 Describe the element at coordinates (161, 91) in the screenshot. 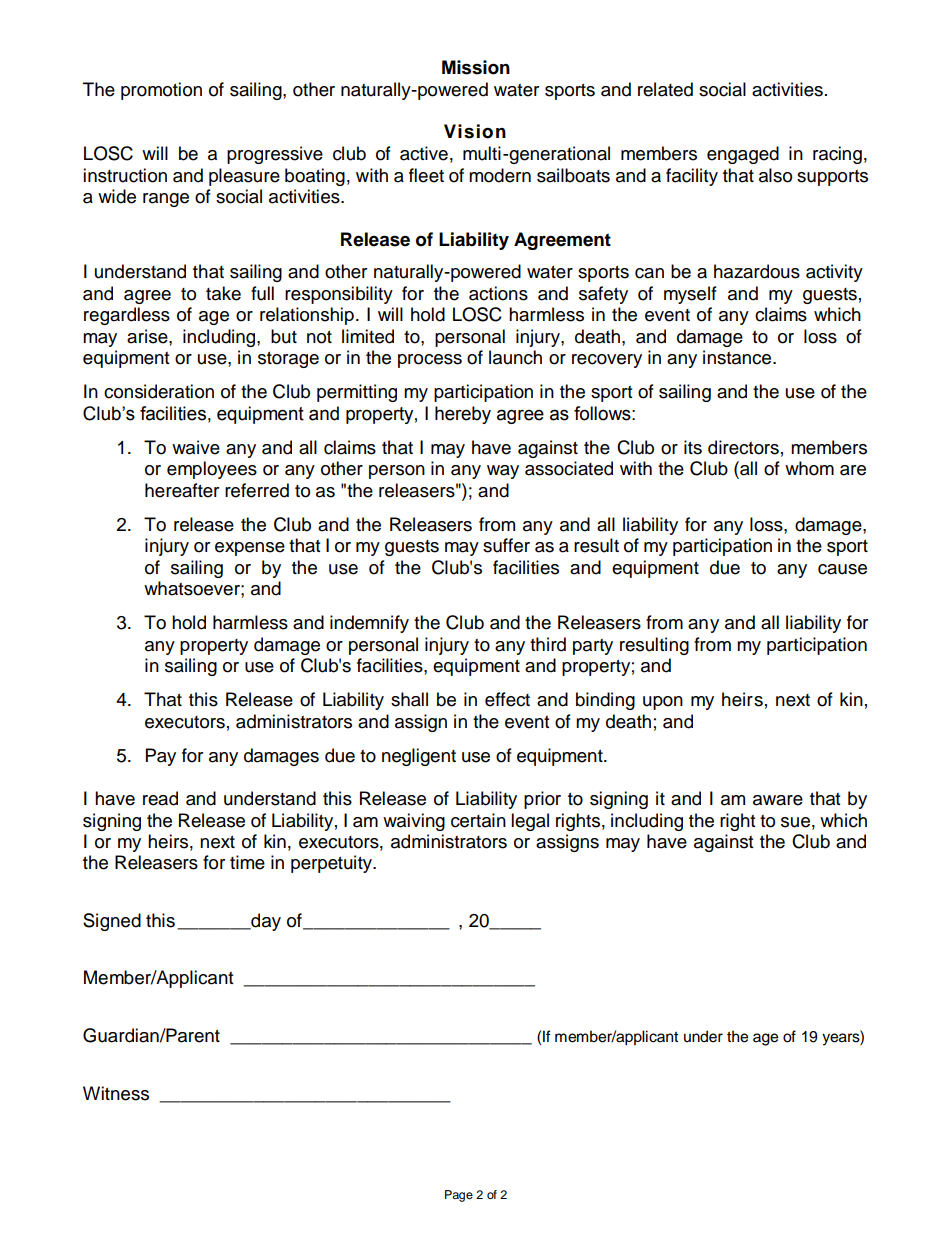

I see `promotion` at that location.
